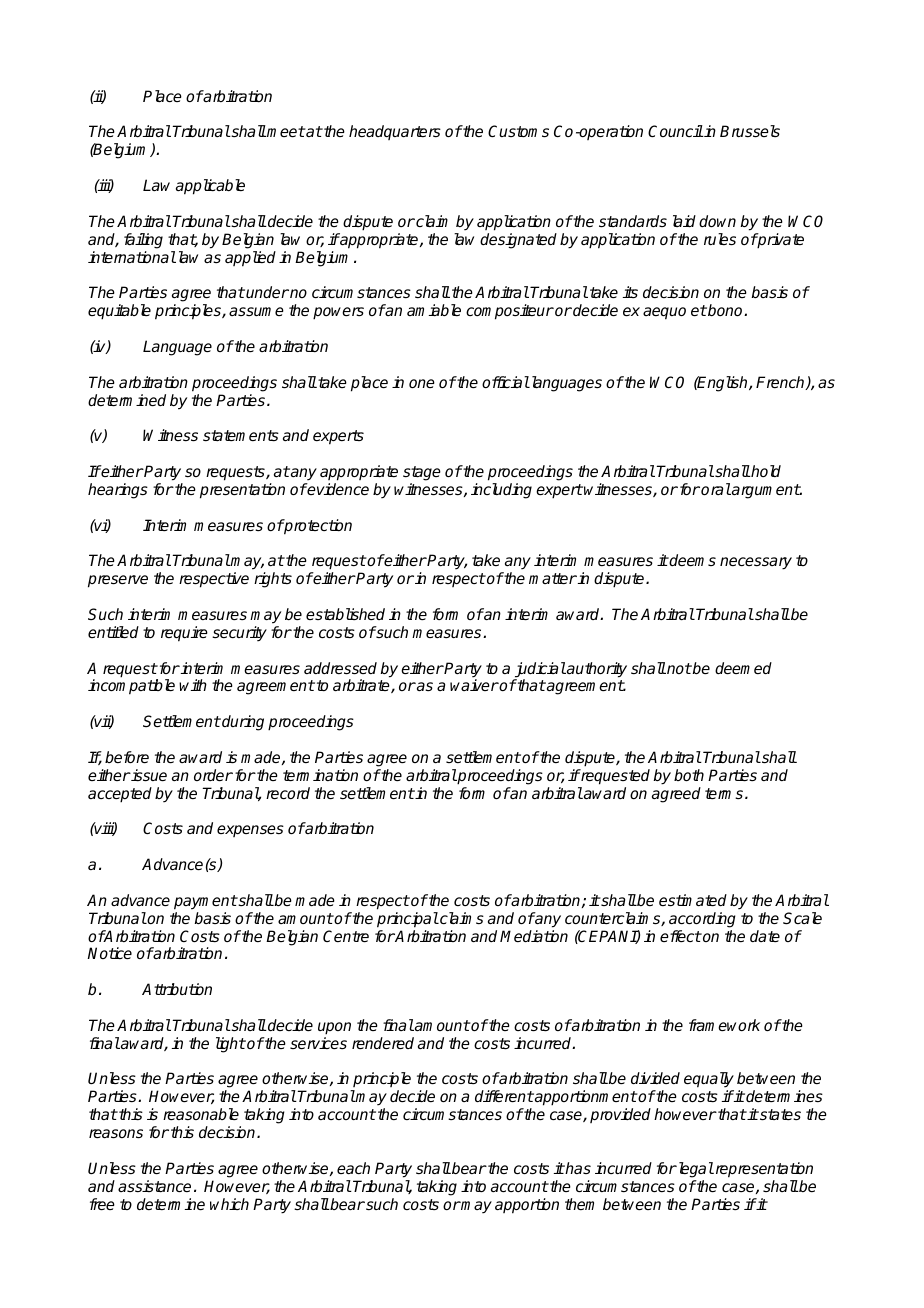 This screenshot has width=924, height=1308. Describe the element at coordinates (119, 312) in the screenshot. I see `equitable` at that location.
